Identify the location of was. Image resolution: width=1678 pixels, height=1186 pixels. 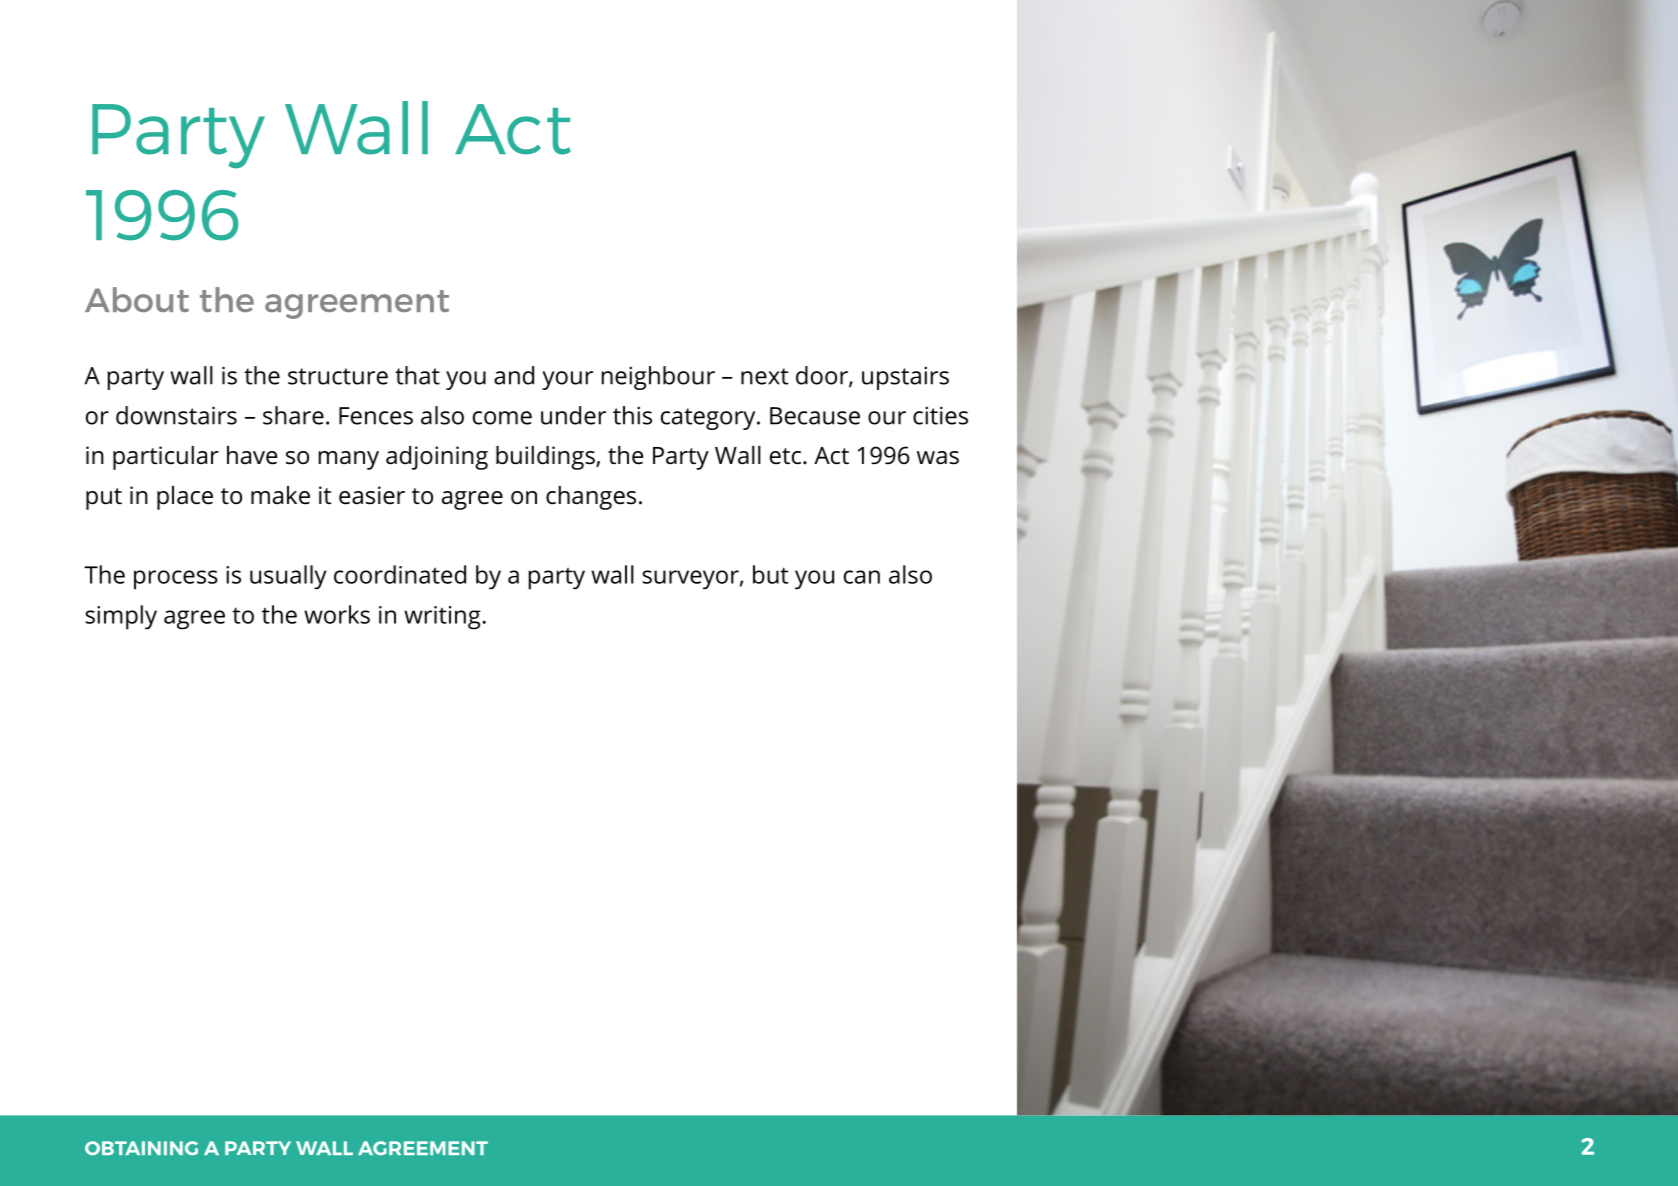
(938, 458).
